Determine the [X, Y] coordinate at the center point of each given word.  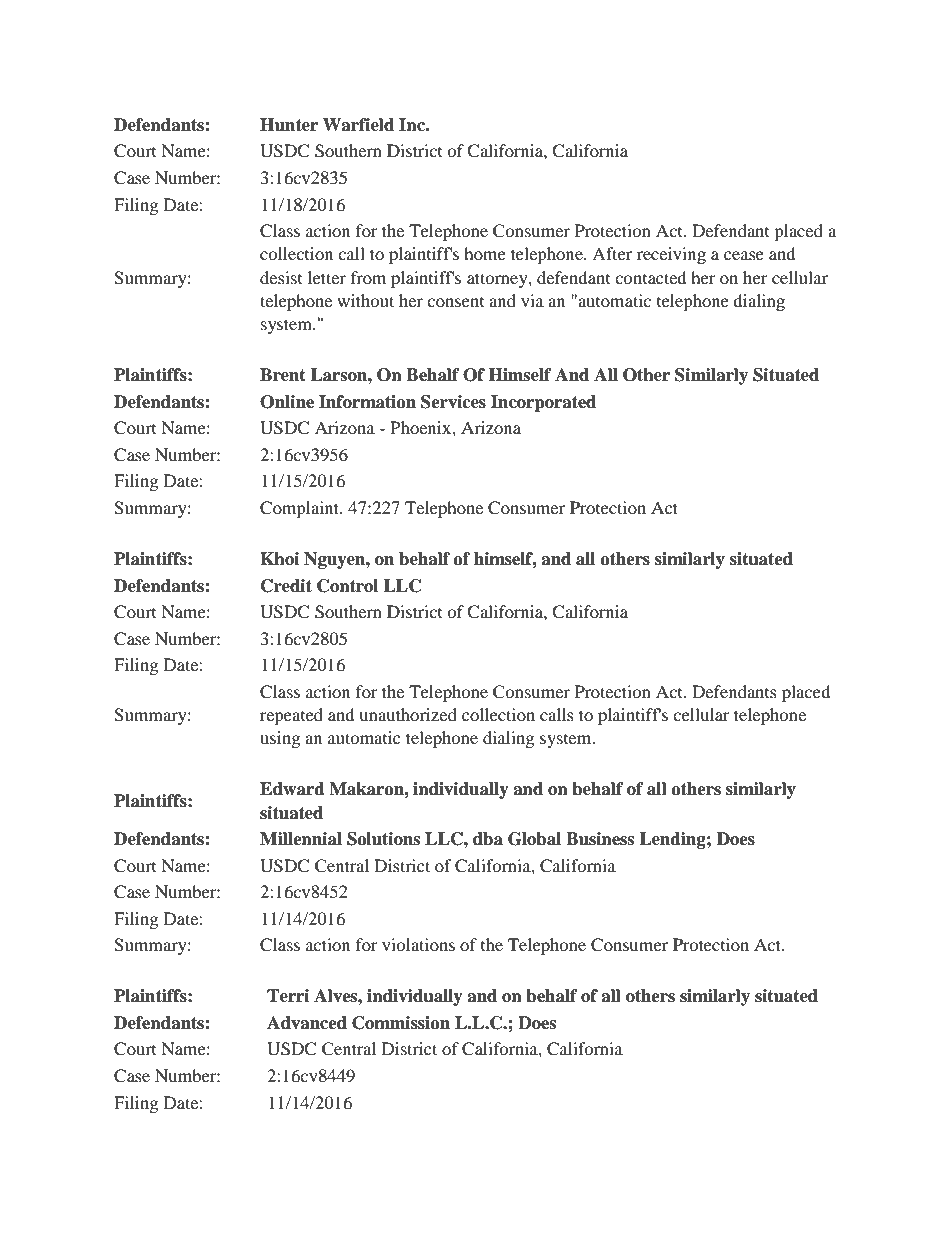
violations [418, 944]
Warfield [358, 125]
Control [347, 586]
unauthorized [408, 714]
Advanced [307, 1023]
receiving [671, 255]
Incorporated [543, 403]
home [485, 253]
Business [600, 839]
